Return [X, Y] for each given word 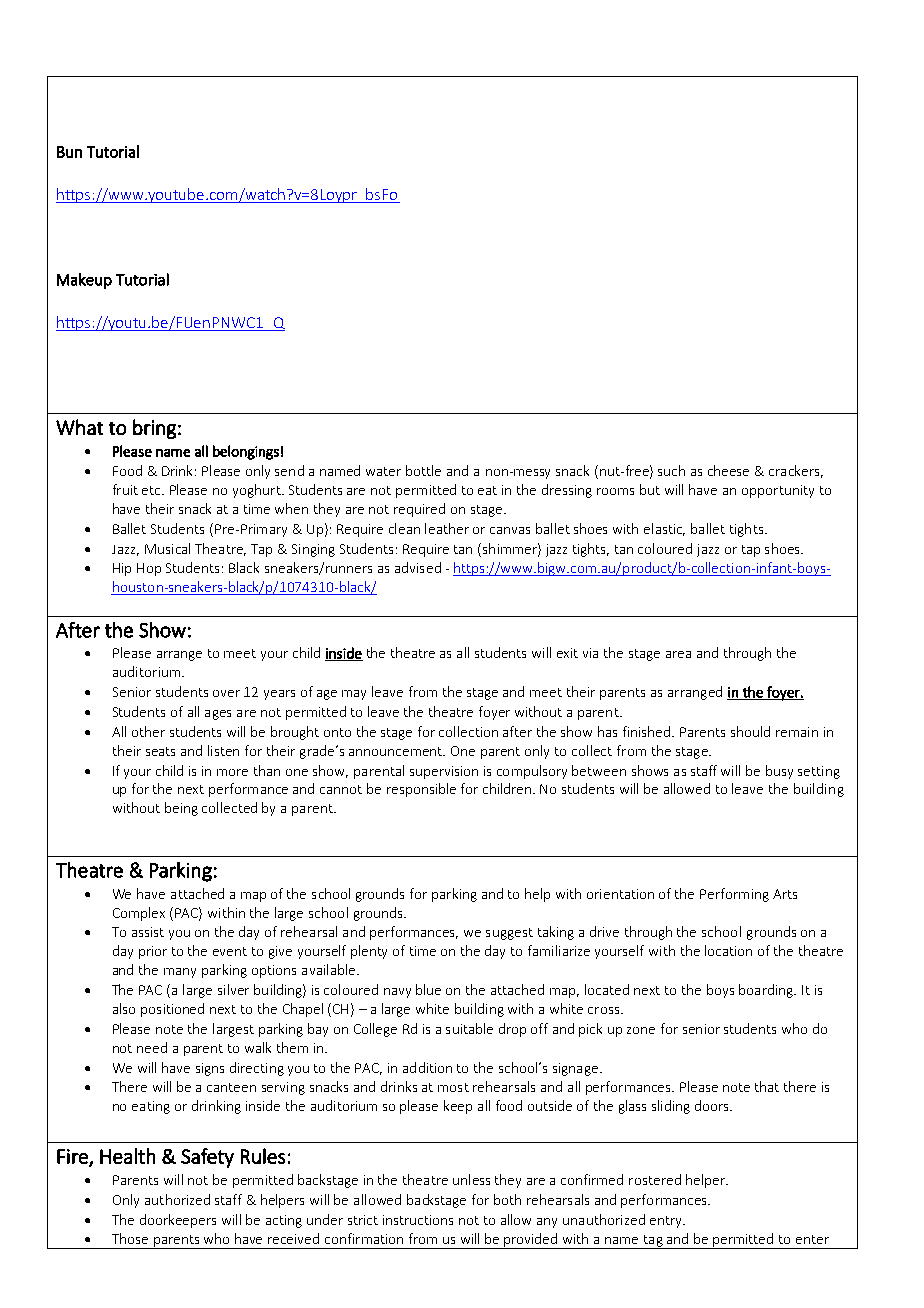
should [750, 731]
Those [130, 1238]
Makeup [84, 281]
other [148, 731]
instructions [418, 1220]
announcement [397, 751]
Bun [69, 152]
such [671, 470]
